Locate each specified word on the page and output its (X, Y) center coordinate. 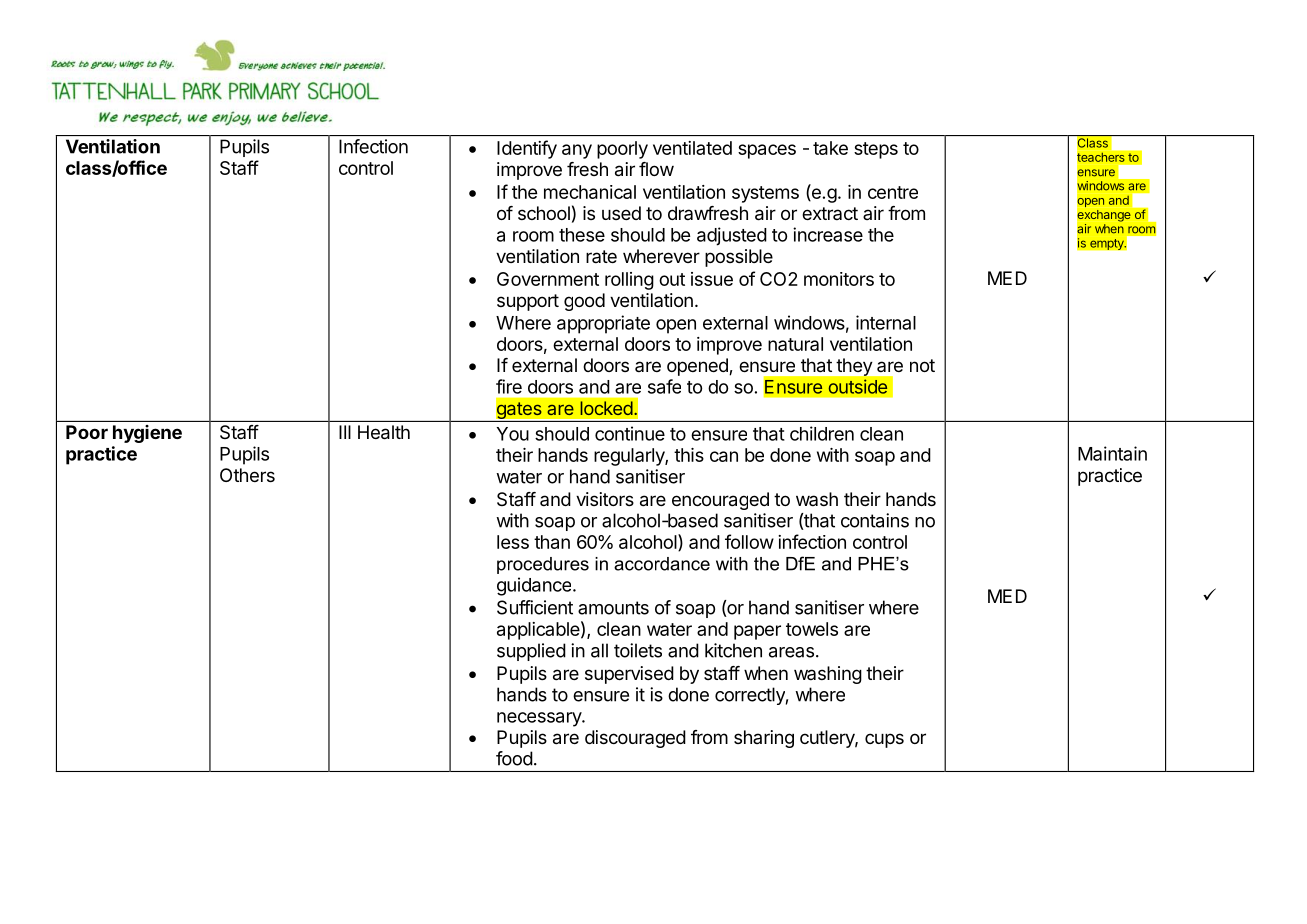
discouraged (635, 739)
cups (884, 740)
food (514, 758)
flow (656, 169)
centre (893, 192)
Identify (527, 149)
